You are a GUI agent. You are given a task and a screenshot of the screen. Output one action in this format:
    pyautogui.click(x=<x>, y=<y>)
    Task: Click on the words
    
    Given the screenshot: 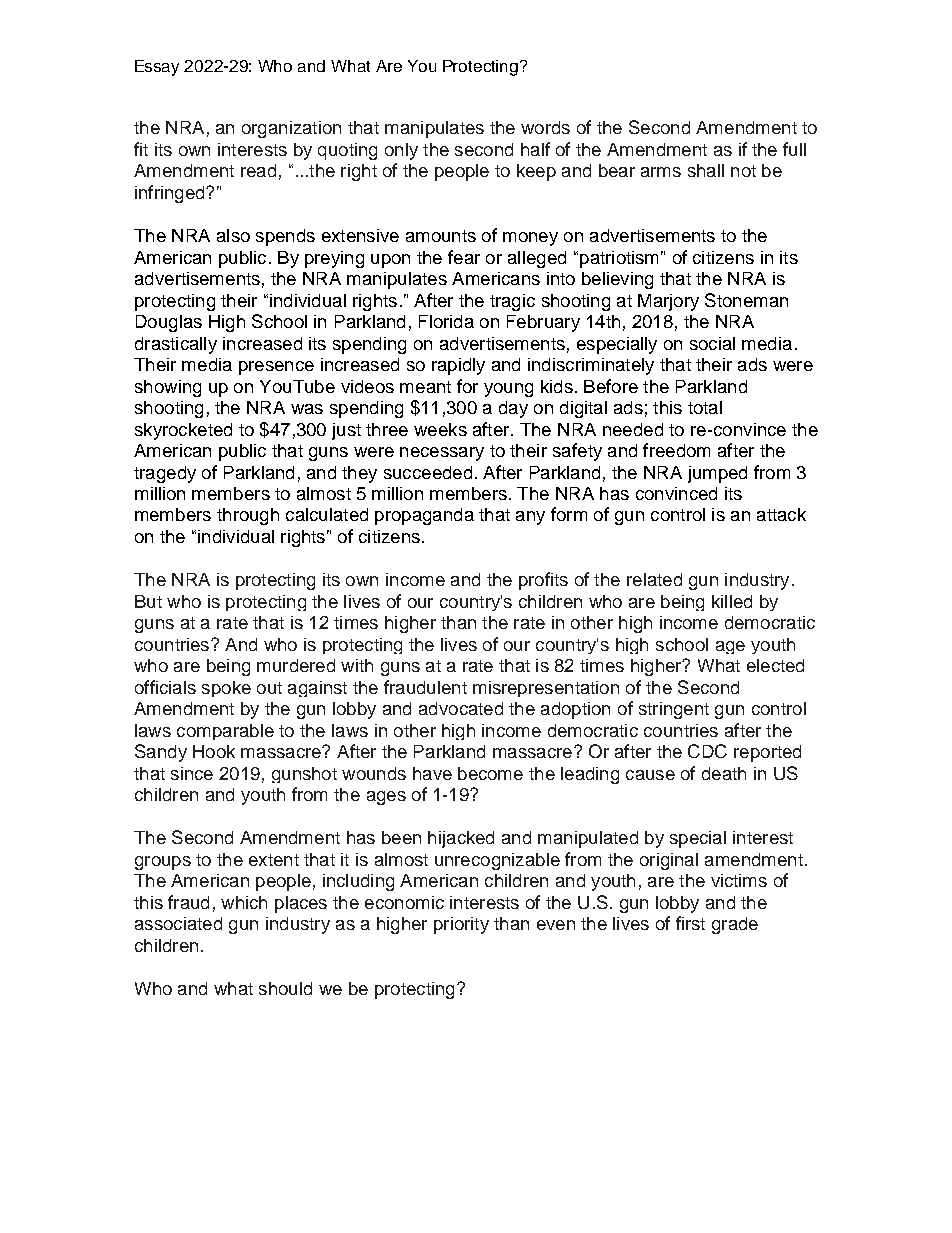 What is the action you would take?
    pyautogui.click(x=545, y=127)
